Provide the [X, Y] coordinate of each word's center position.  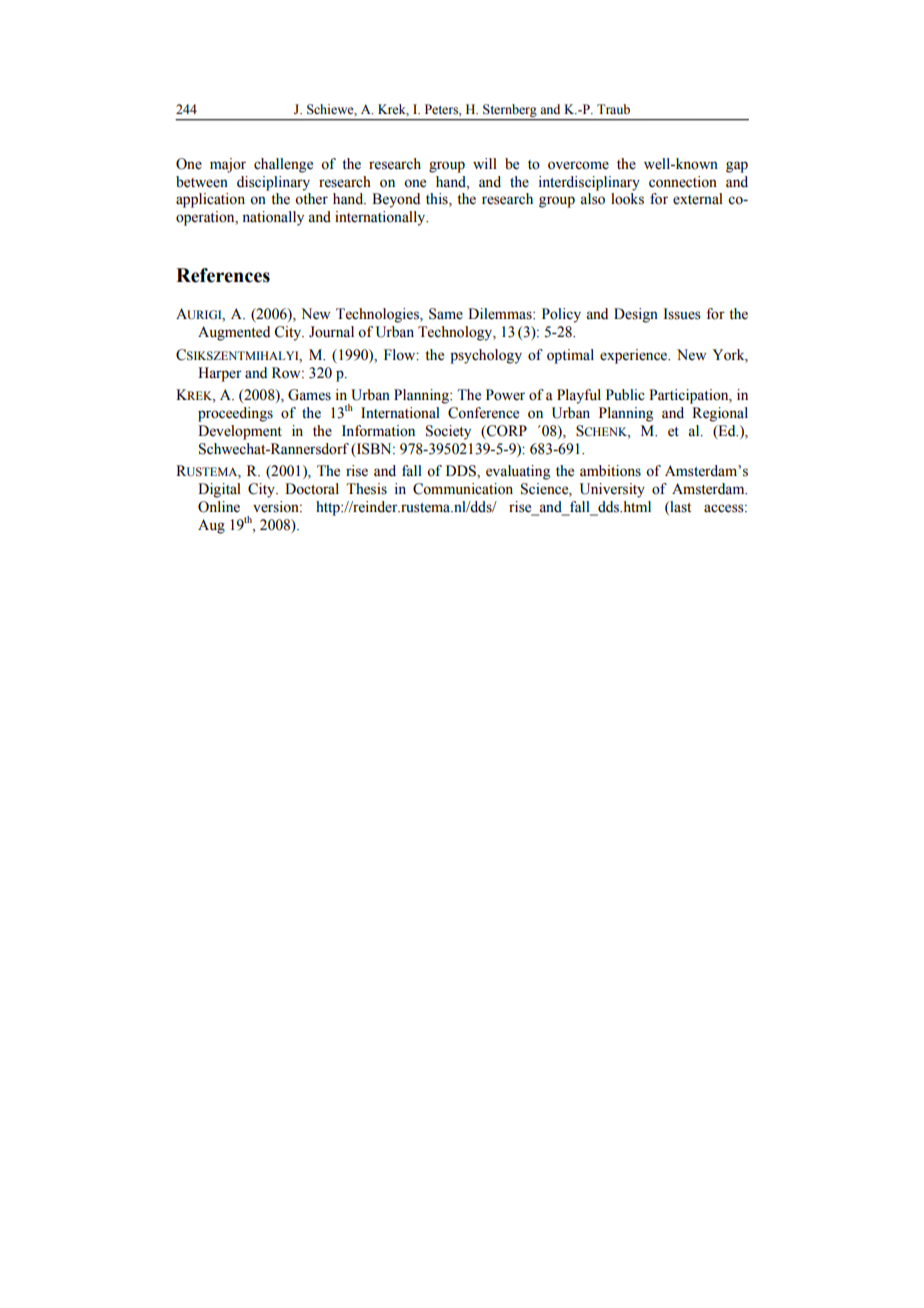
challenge [283, 165]
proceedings [235, 414]
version [277, 507]
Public [625, 395]
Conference [483, 413]
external [698, 199]
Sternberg [510, 112]
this [438, 200]
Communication [463, 489]
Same [446, 314]
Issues [682, 314]
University [612, 490]
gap [737, 167]
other [311, 199]
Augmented [234, 333]
